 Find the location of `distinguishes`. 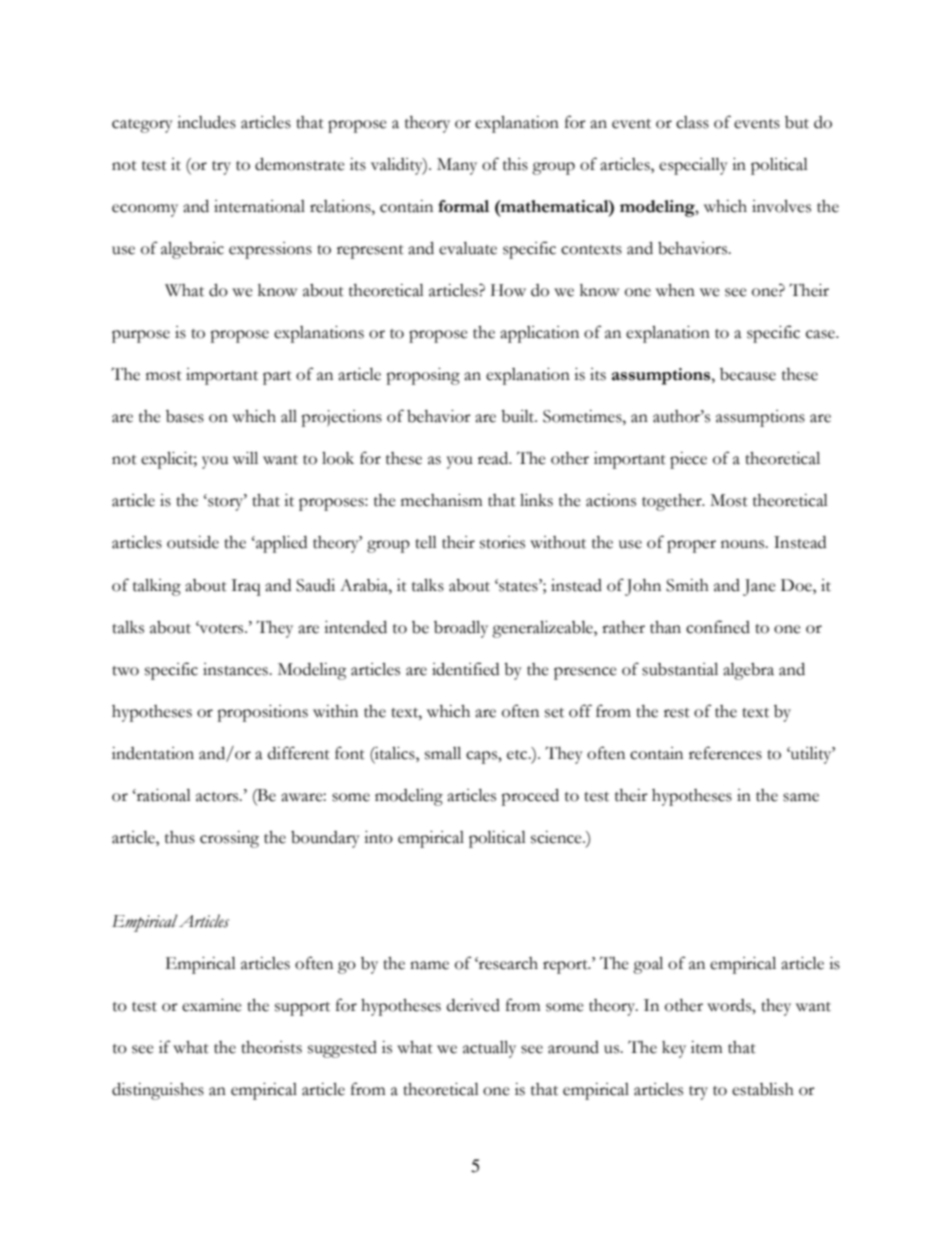

distinguishes is located at coordinates (158, 1091).
